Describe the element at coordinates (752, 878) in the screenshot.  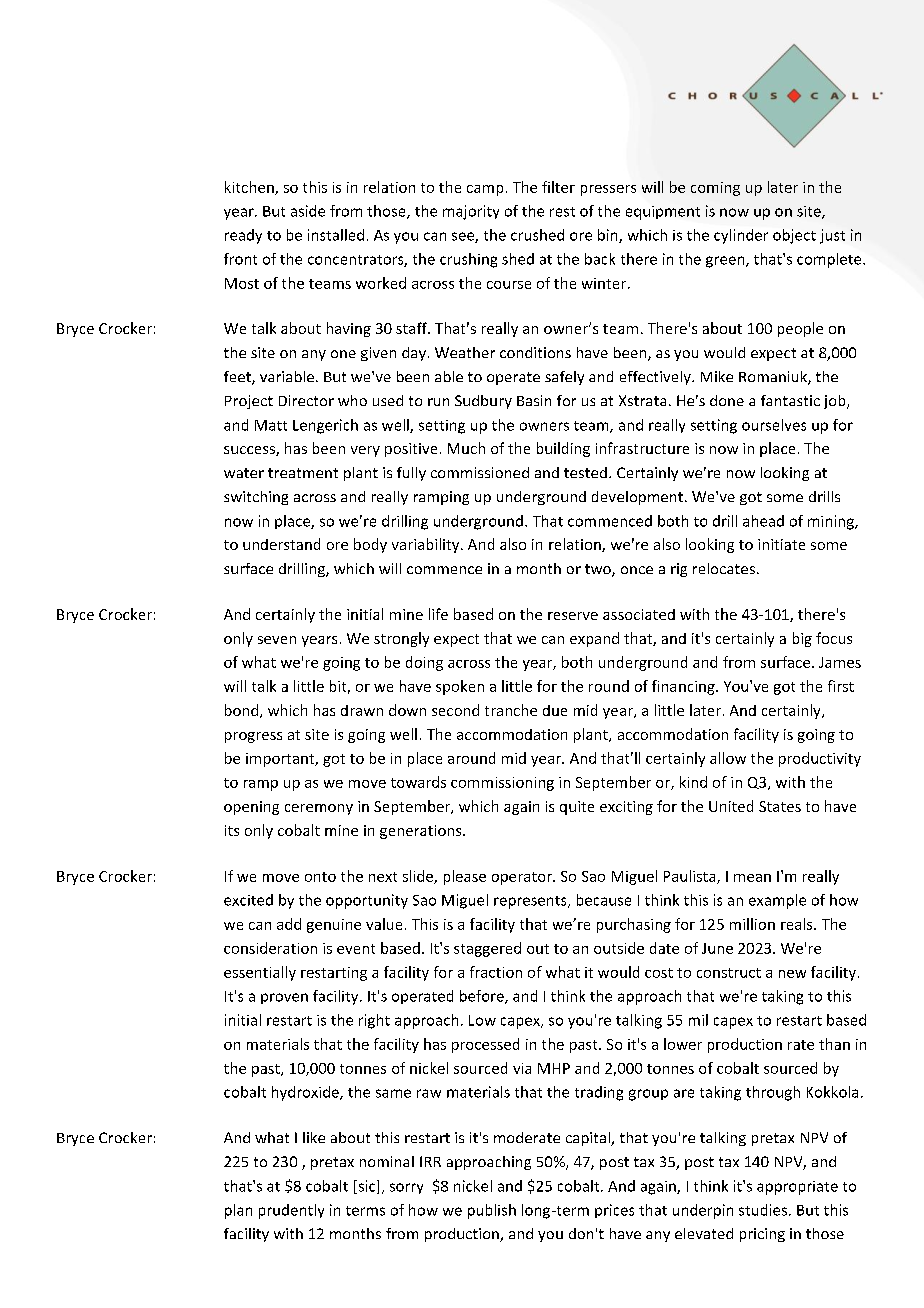
I see `mean` at that location.
